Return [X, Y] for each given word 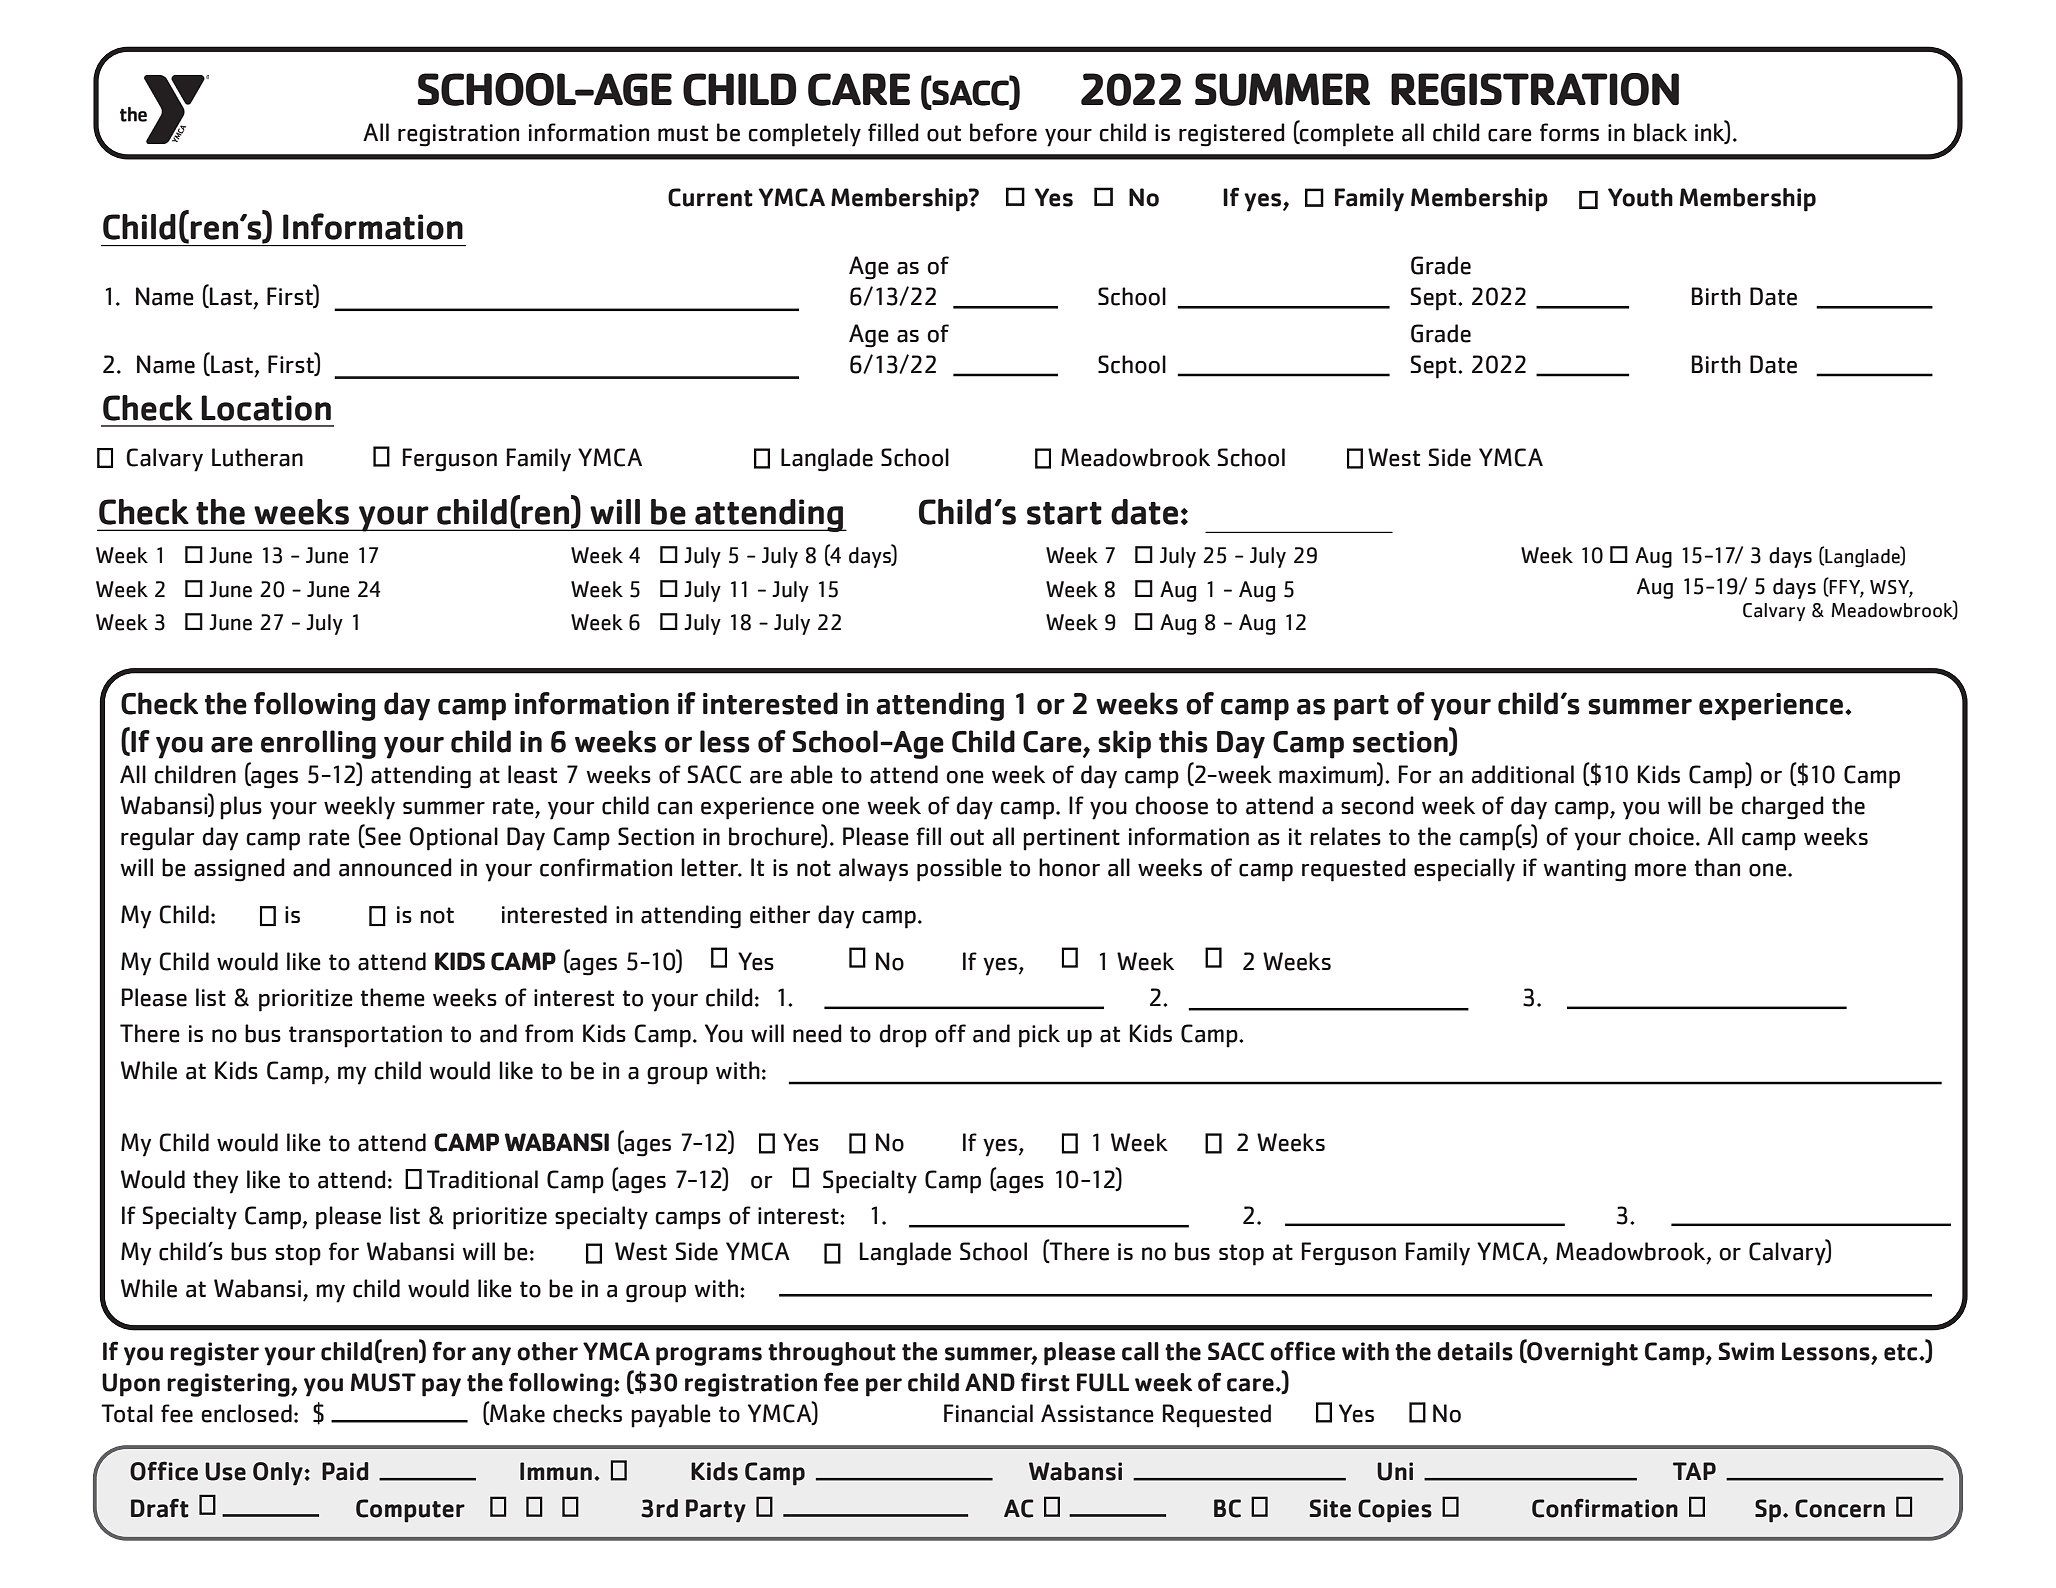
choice [1661, 836]
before [1003, 132]
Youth [1640, 197]
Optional [453, 839]
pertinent [1071, 839]
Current [710, 197]
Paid [345, 1471]
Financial [988, 1413]
